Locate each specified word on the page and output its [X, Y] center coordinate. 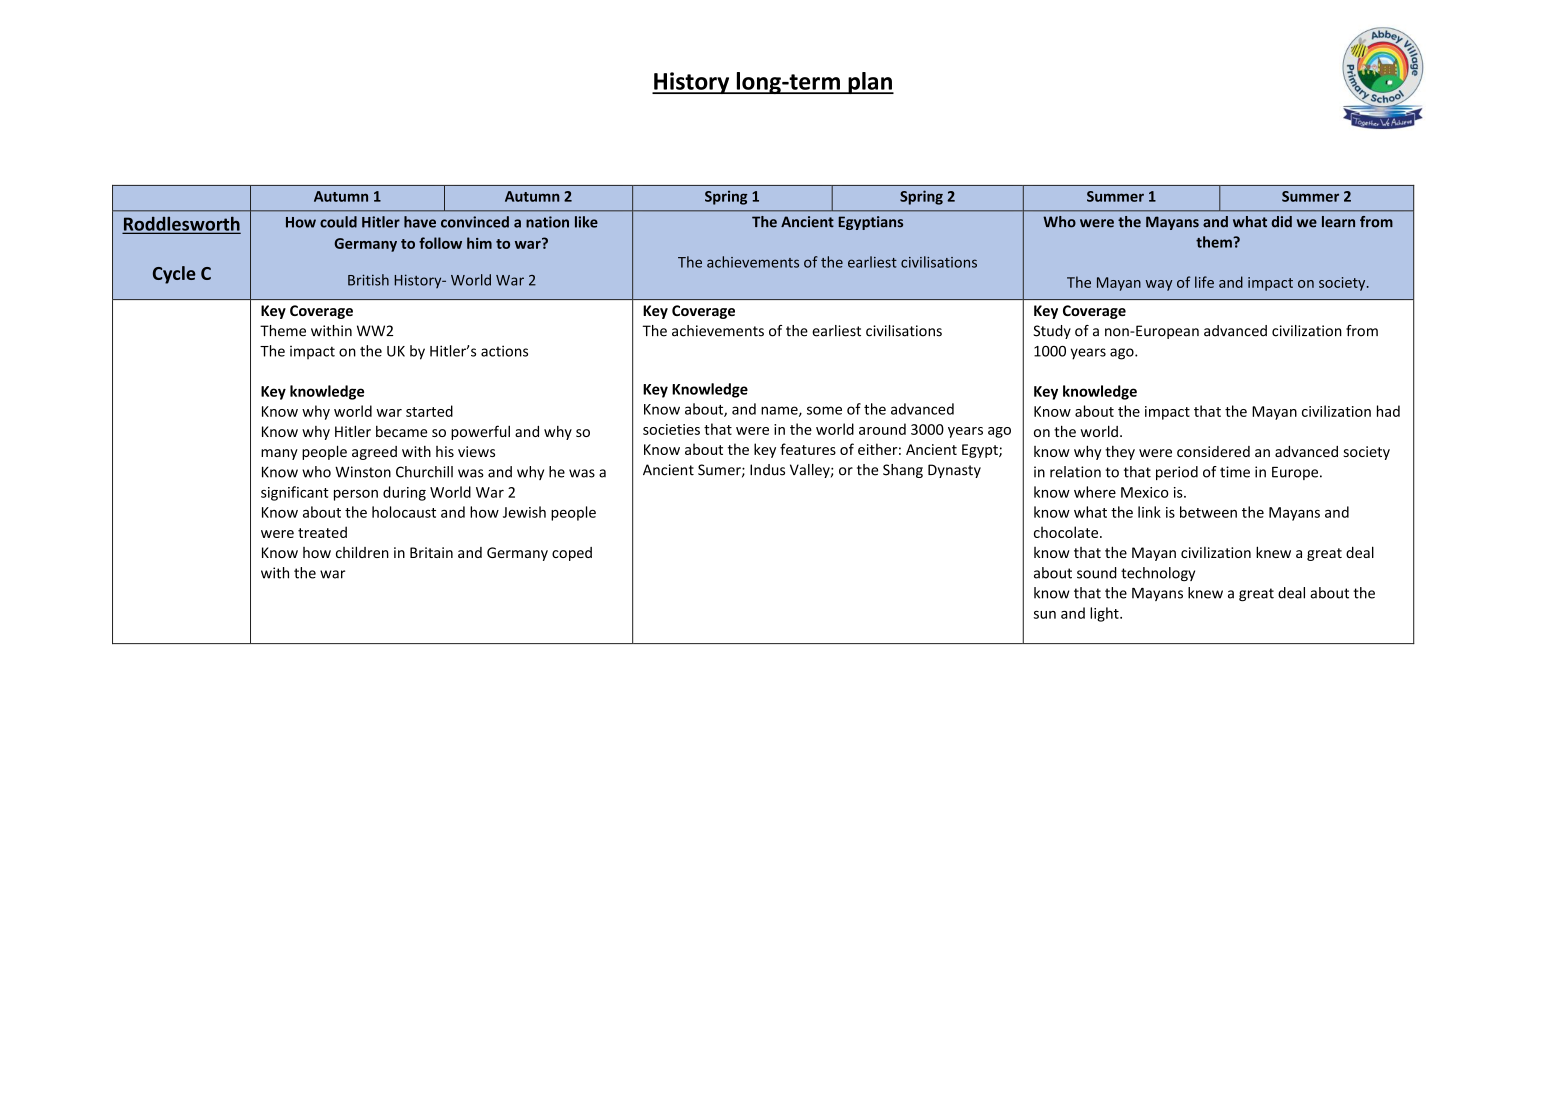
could [338, 222]
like [586, 222]
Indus [767, 470]
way [1159, 285]
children [362, 552]
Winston [363, 472]
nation [547, 222]
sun [1045, 615]
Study [1052, 332]
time [1235, 472]
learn [1338, 222]
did [1281, 222]
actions [504, 351]
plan [870, 83]
